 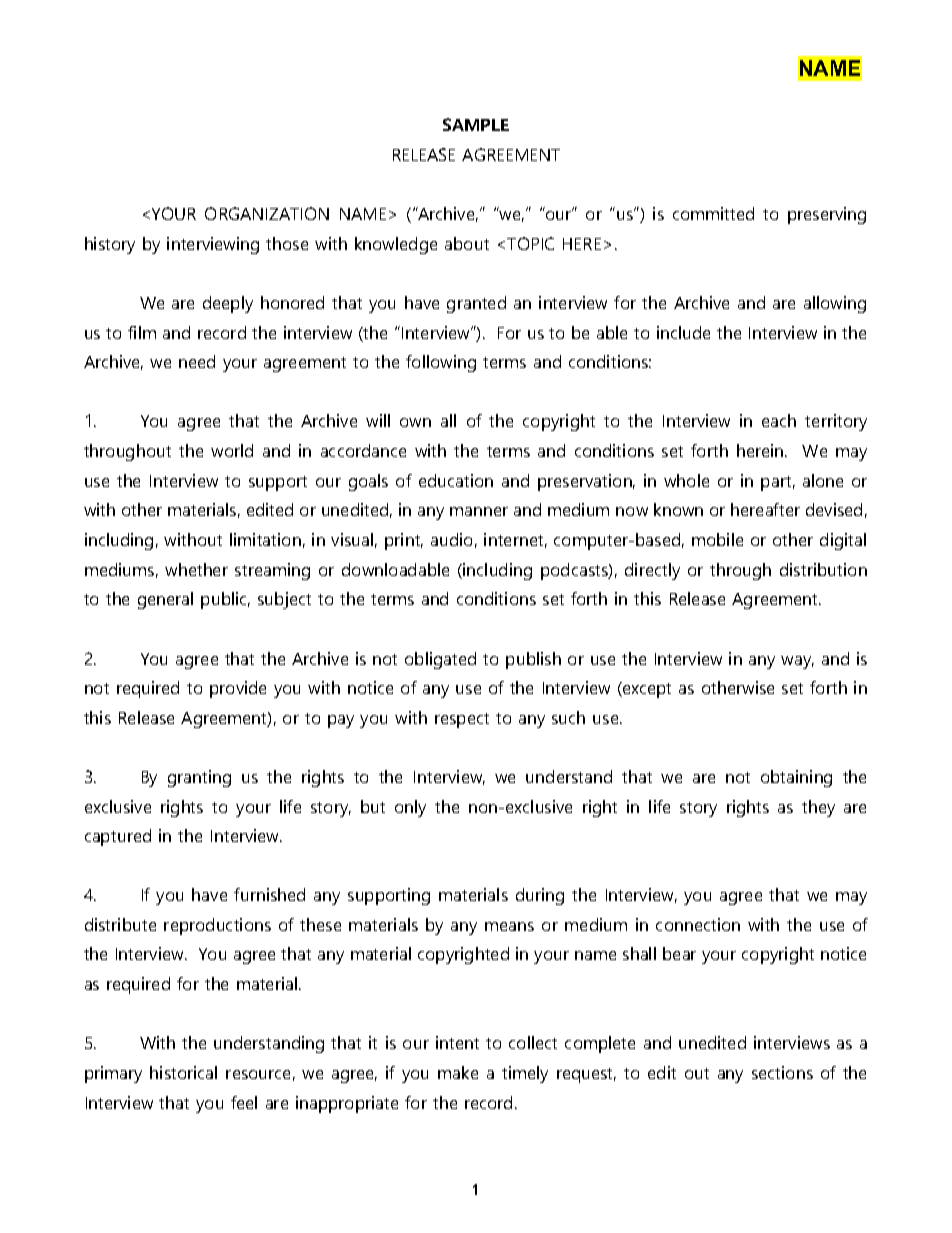 What do you see at coordinates (183, 1072) in the image?
I see `historical` at bounding box center [183, 1072].
